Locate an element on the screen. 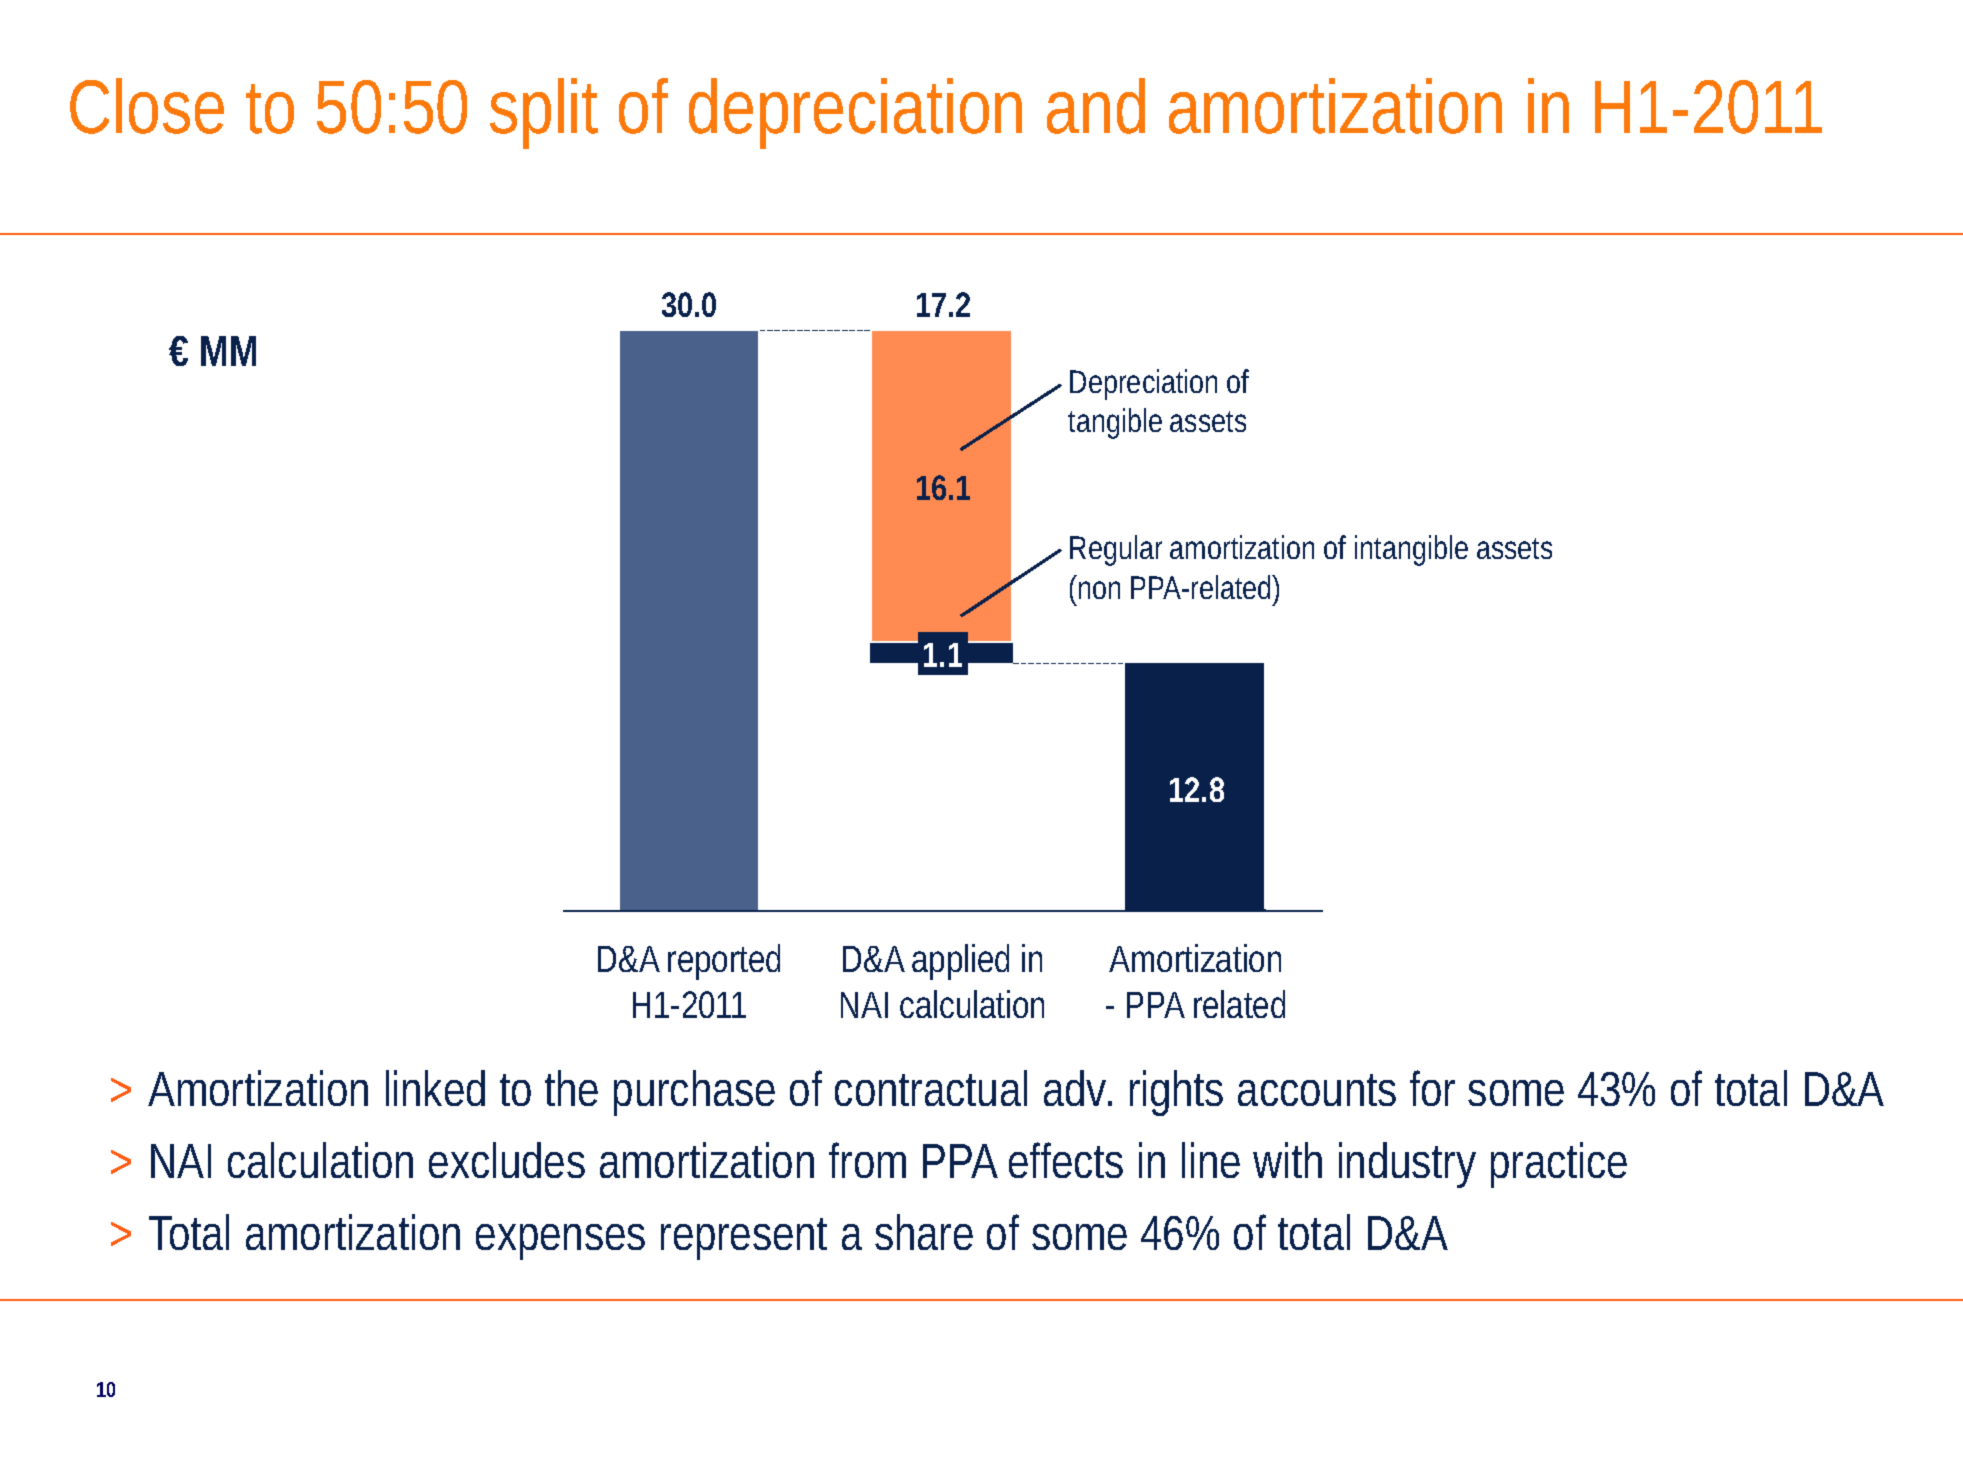 This screenshot has height=1472, width=1963. Regular is located at coordinates (1116, 550).
